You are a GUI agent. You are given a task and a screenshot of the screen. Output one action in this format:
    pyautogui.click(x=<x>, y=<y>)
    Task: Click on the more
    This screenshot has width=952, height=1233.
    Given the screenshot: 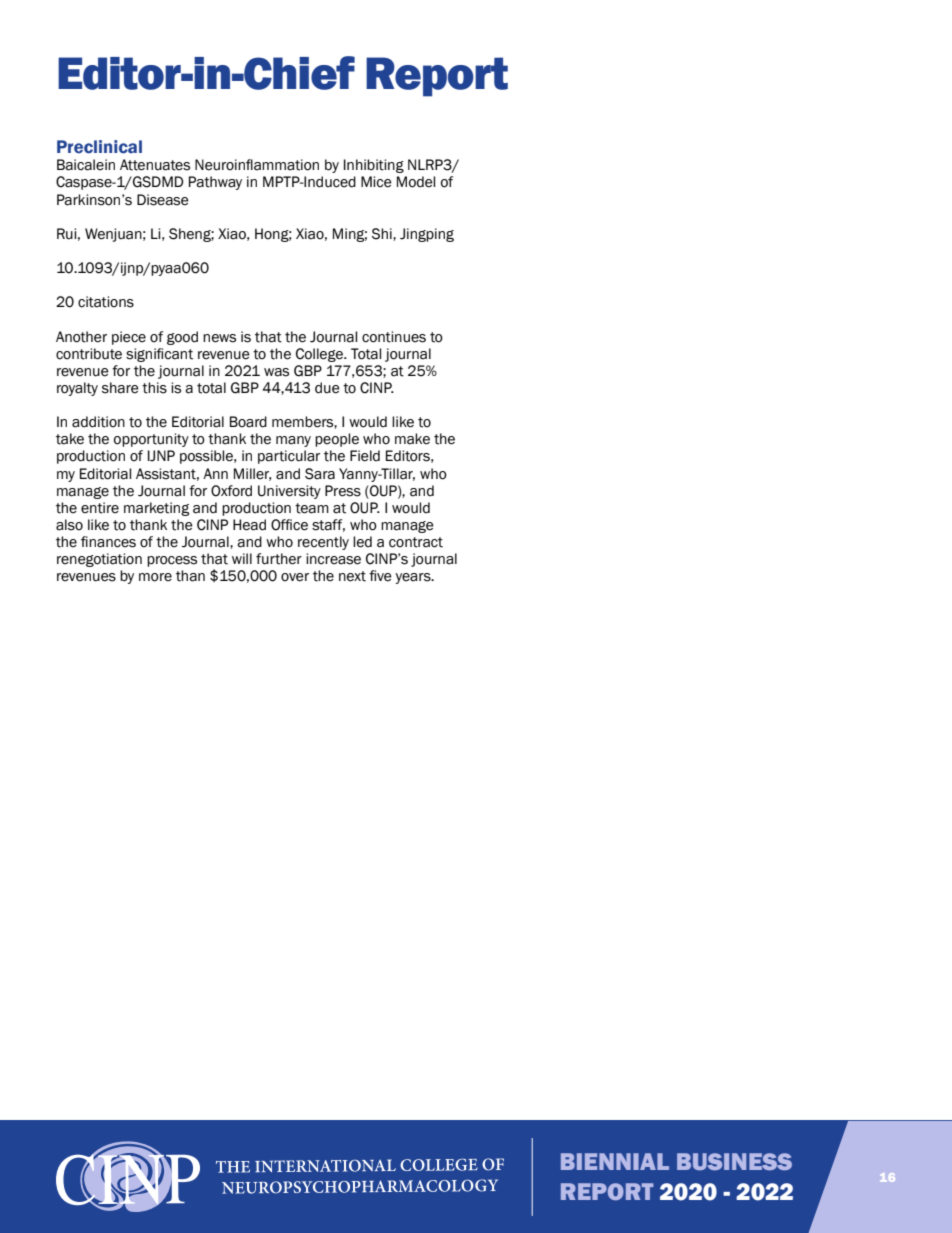 What is the action you would take?
    pyautogui.click(x=155, y=577)
